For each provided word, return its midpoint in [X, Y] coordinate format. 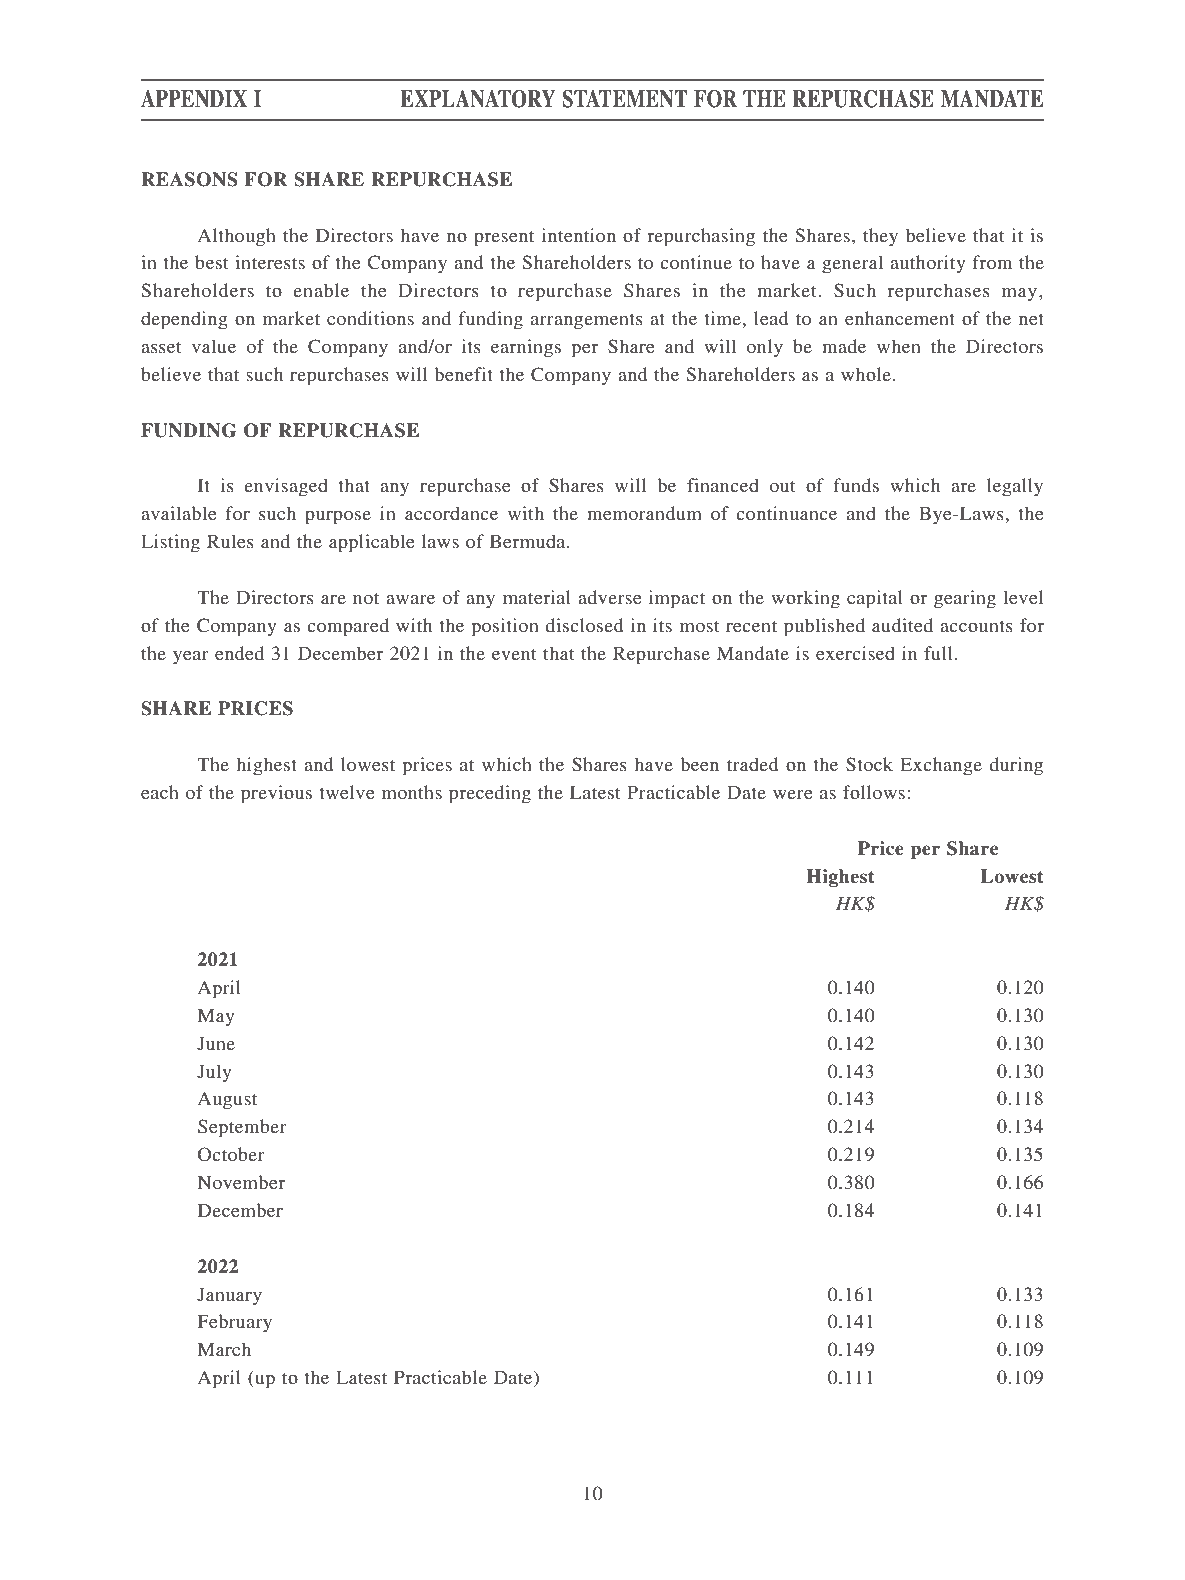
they [880, 237]
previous [276, 794]
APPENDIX [194, 98]
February [235, 1323]
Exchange [941, 766]
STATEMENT [625, 99]
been [699, 764]
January [229, 1296]
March [224, 1349]
